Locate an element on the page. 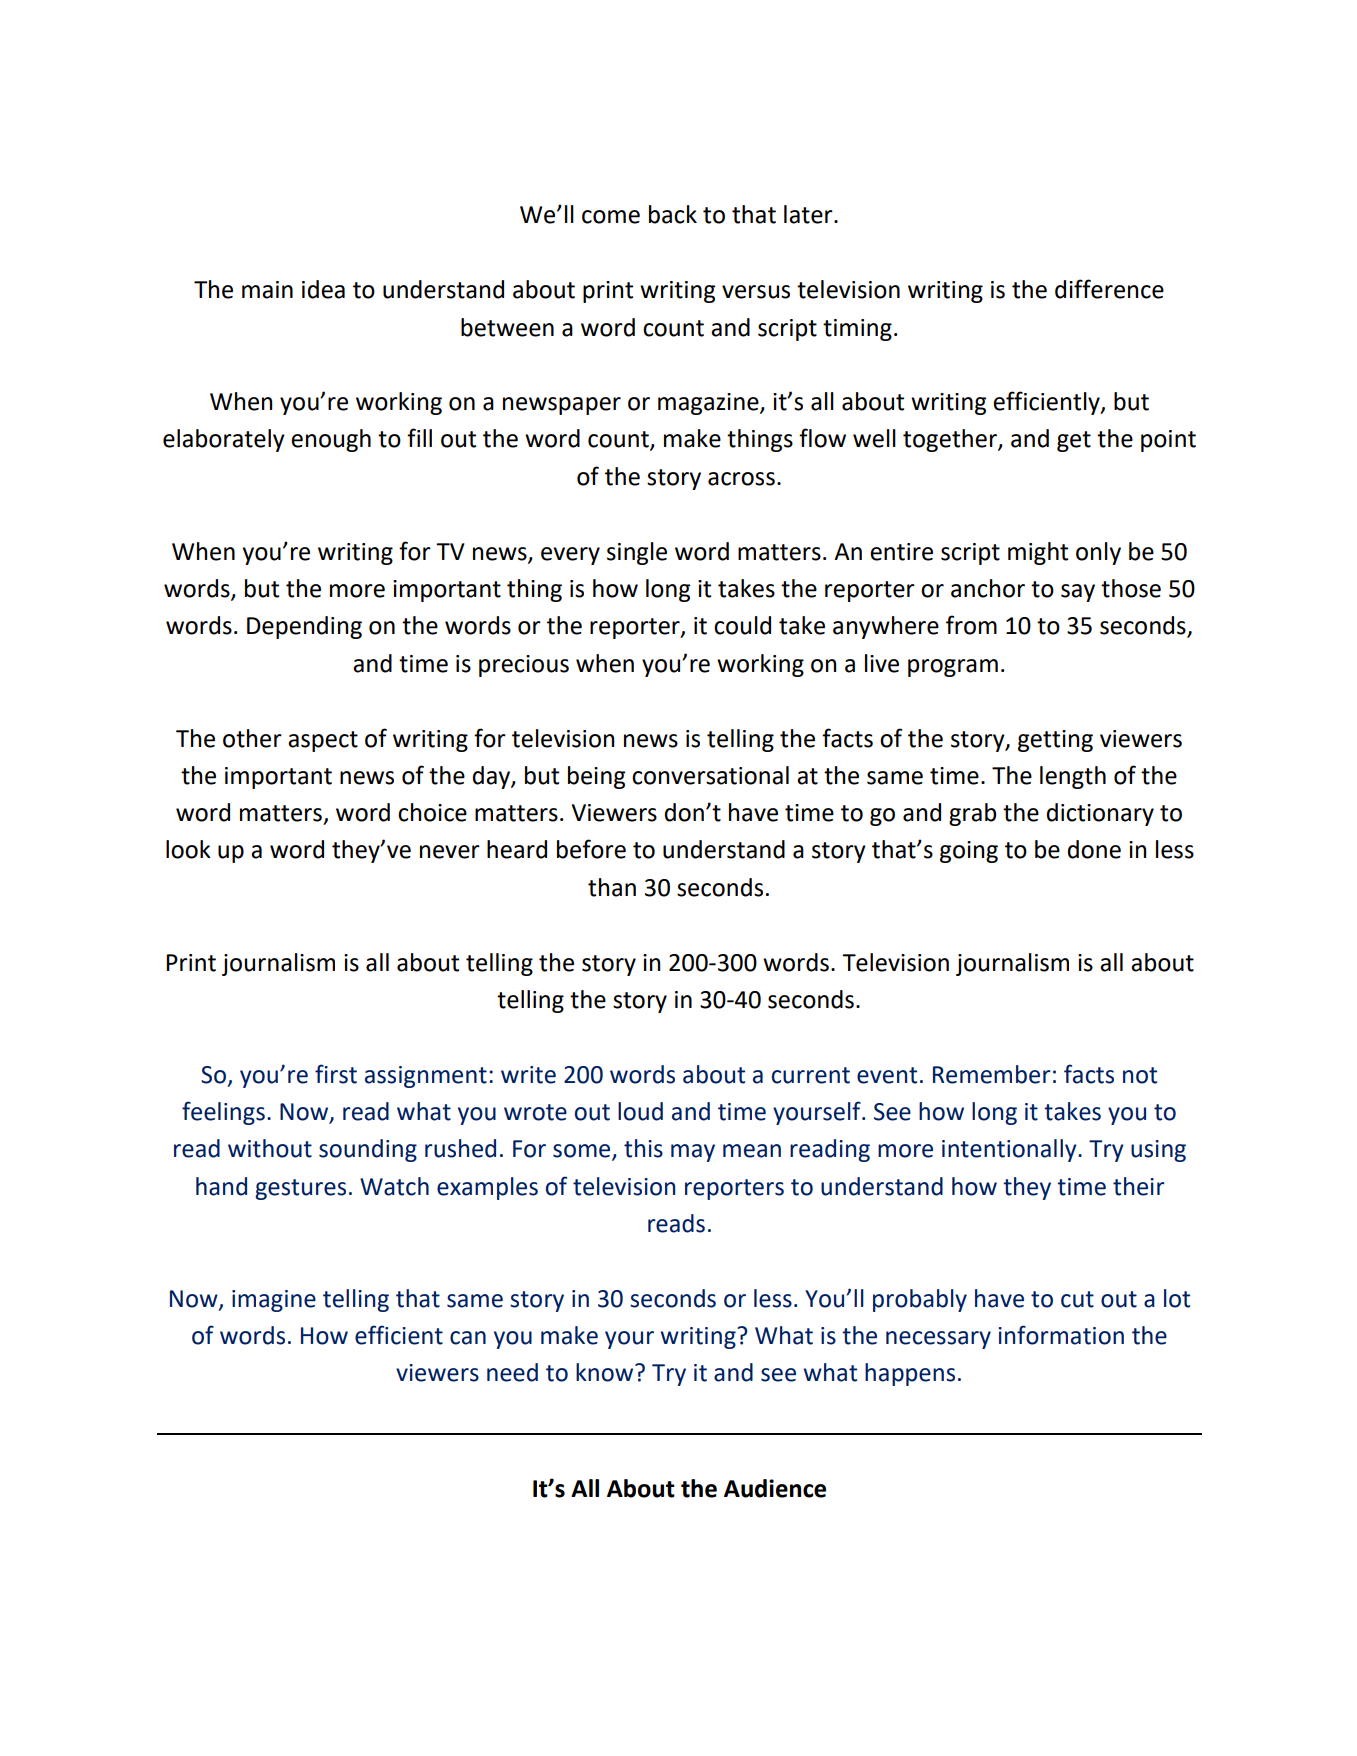 The width and height of the image is (1357, 1756). than is located at coordinates (612, 887).
